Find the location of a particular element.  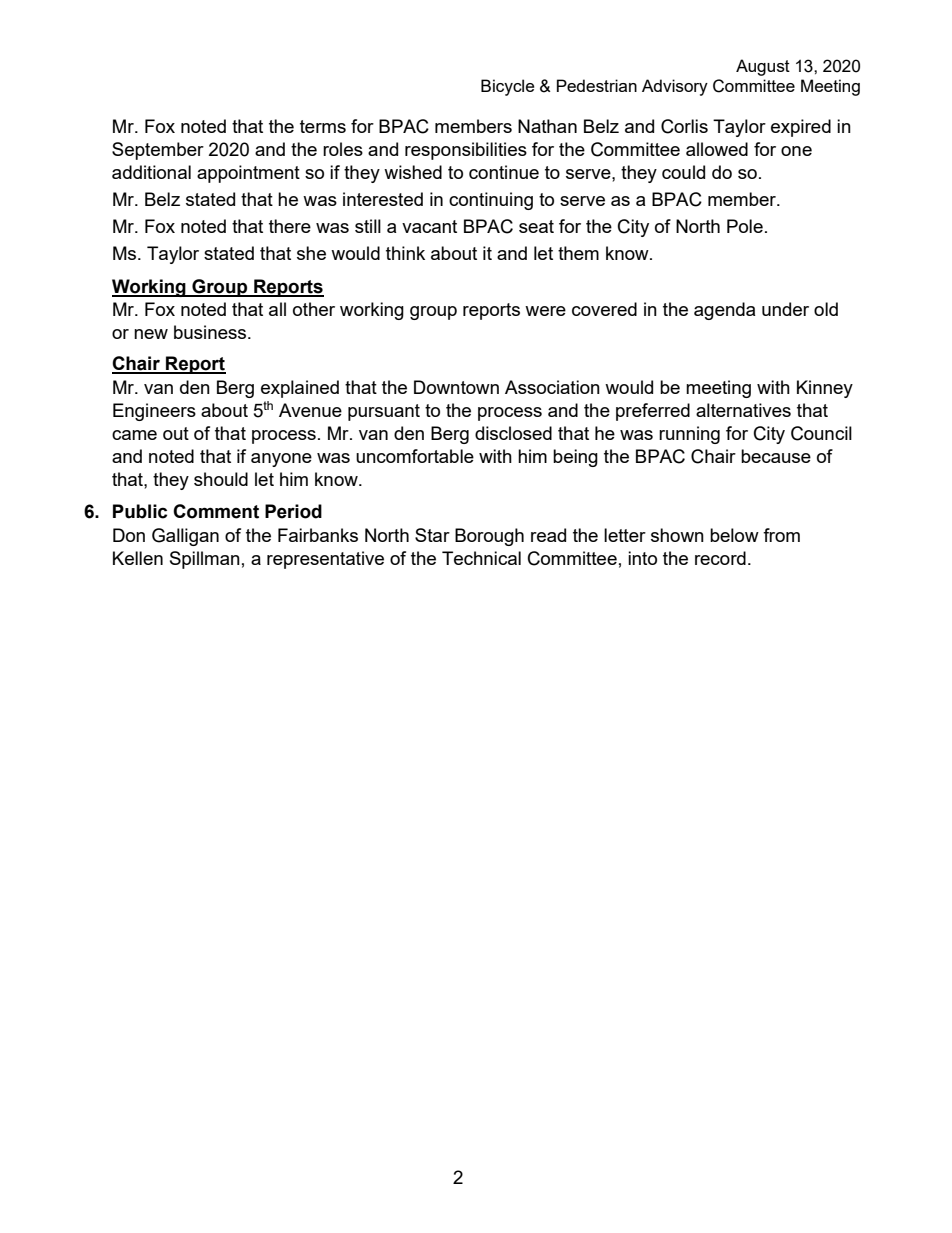

Pedestrian is located at coordinates (597, 85).
